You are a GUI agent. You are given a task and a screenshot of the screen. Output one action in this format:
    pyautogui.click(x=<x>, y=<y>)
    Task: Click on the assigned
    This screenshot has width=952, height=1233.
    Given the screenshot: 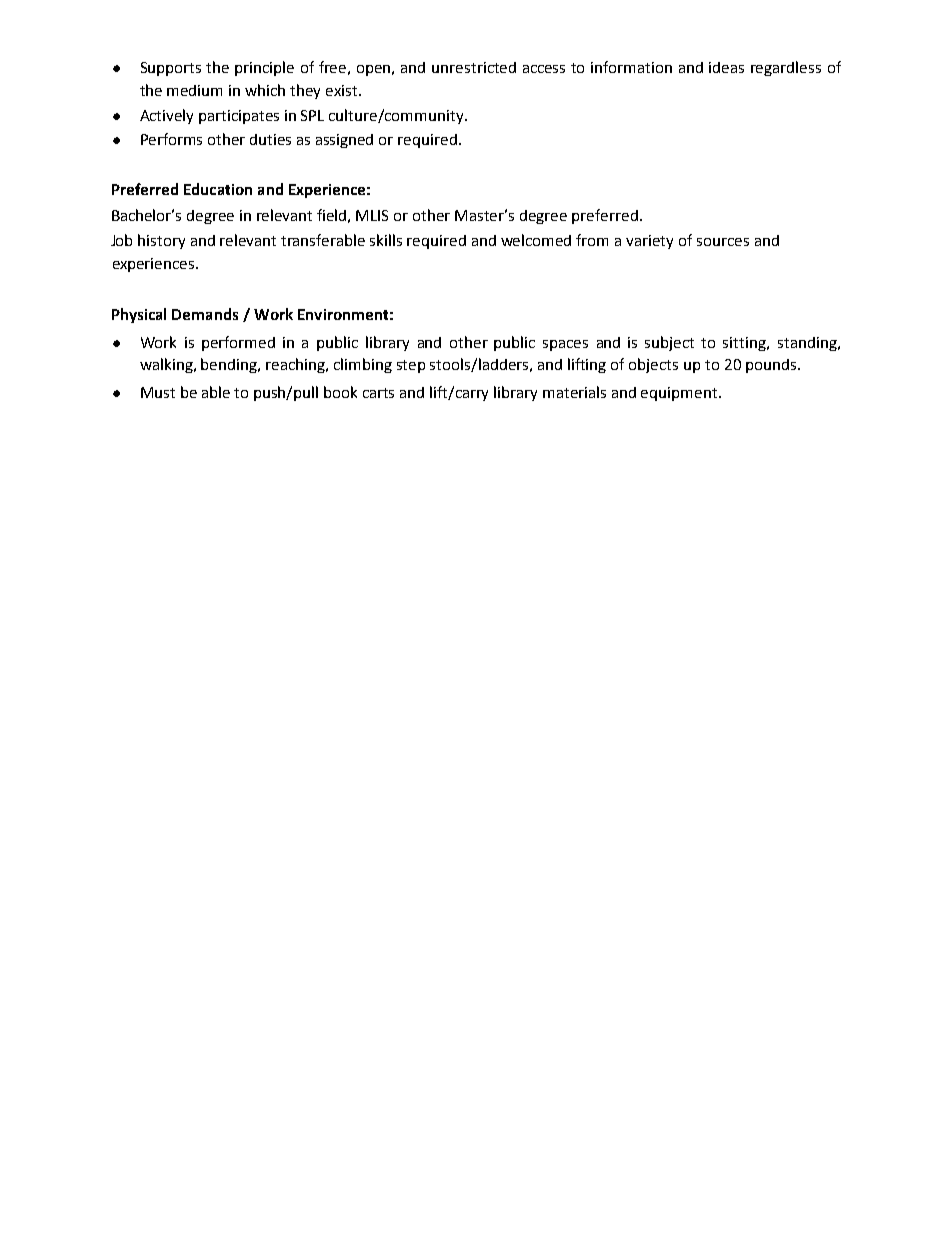 What is the action you would take?
    pyautogui.click(x=344, y=141)
